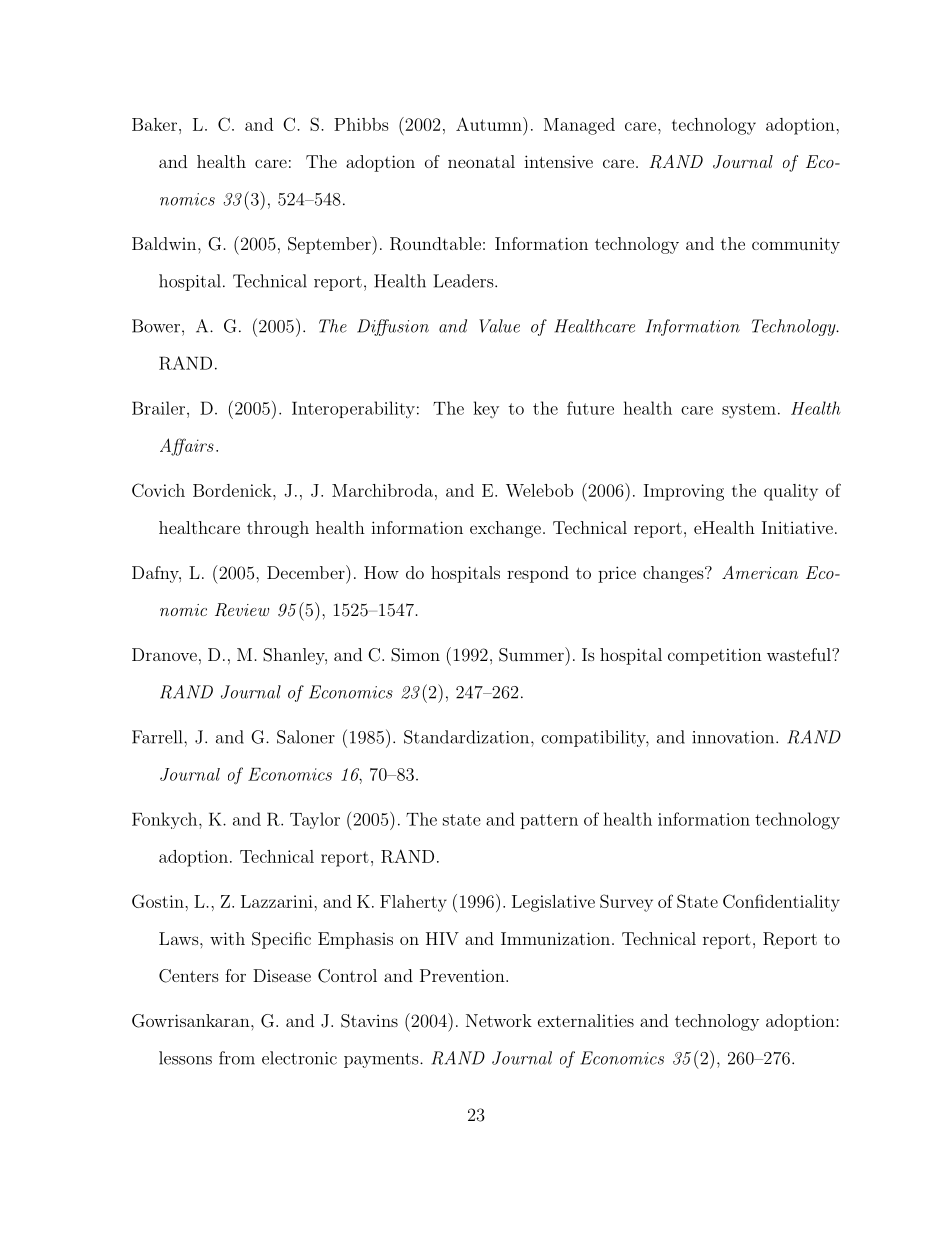  What do you see at coordinates (481, 161) in the screenshot?
I see `neonatal` at bounding box center [481, 161].
